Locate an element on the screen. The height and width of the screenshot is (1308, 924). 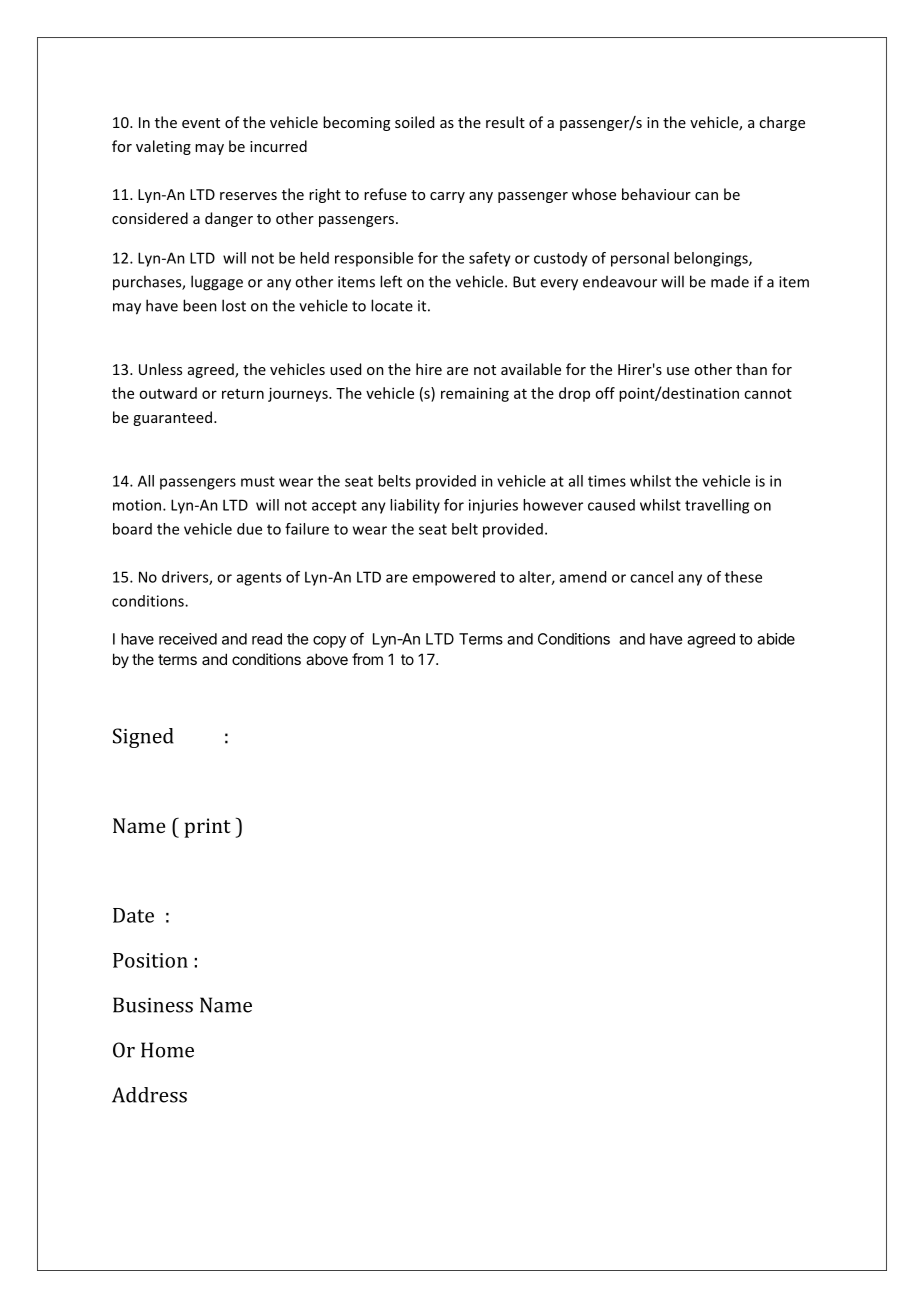
from is located at coordinates (367, 659).
